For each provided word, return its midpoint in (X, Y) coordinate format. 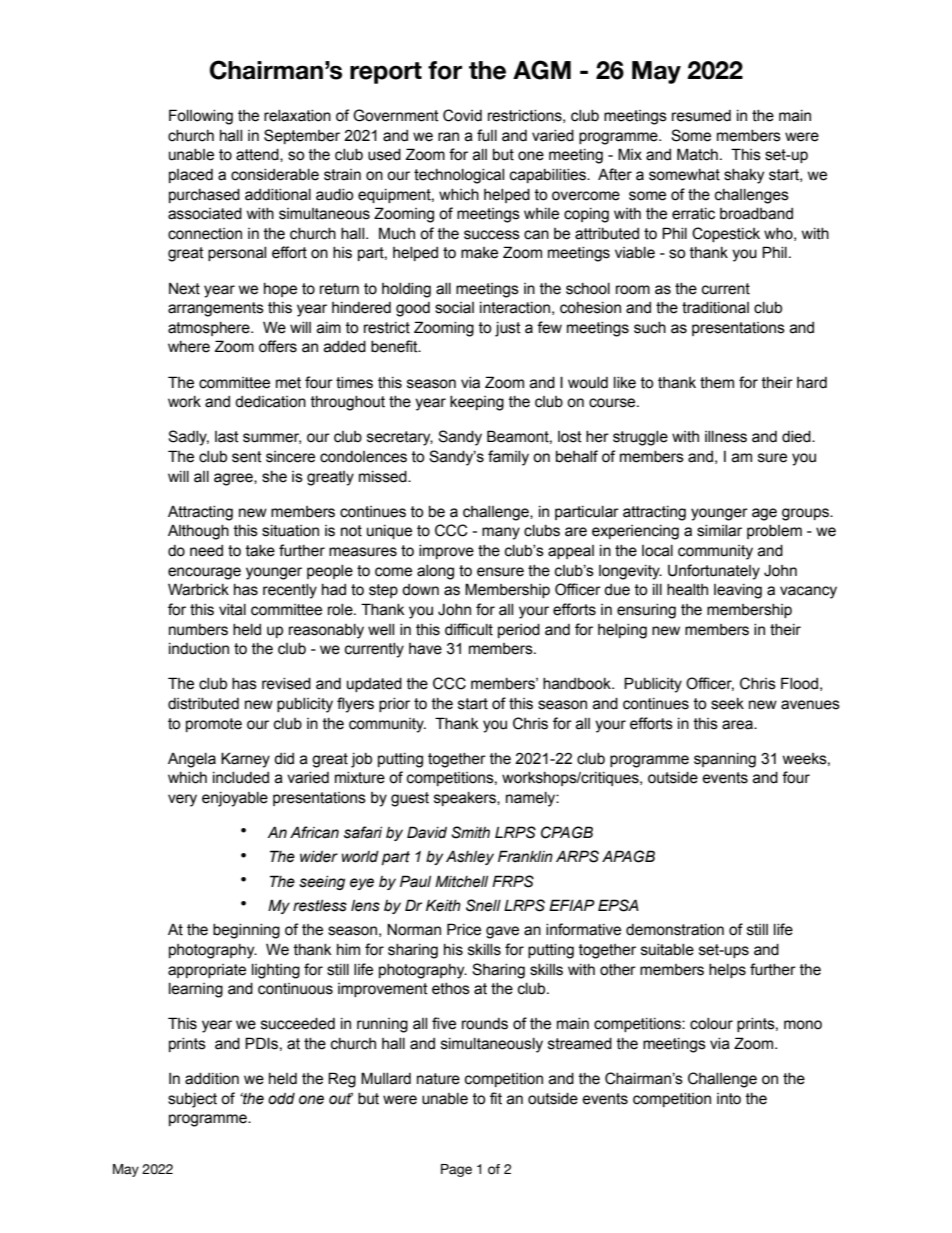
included (241, 778)
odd (281, 1099)
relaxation (297, 116)
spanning (725, 760)
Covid (462, 115)
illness (726, 437)
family (508, 458)
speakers (466, 799)
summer (272, 438)
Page (456, 1170)
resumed (701, 116)
